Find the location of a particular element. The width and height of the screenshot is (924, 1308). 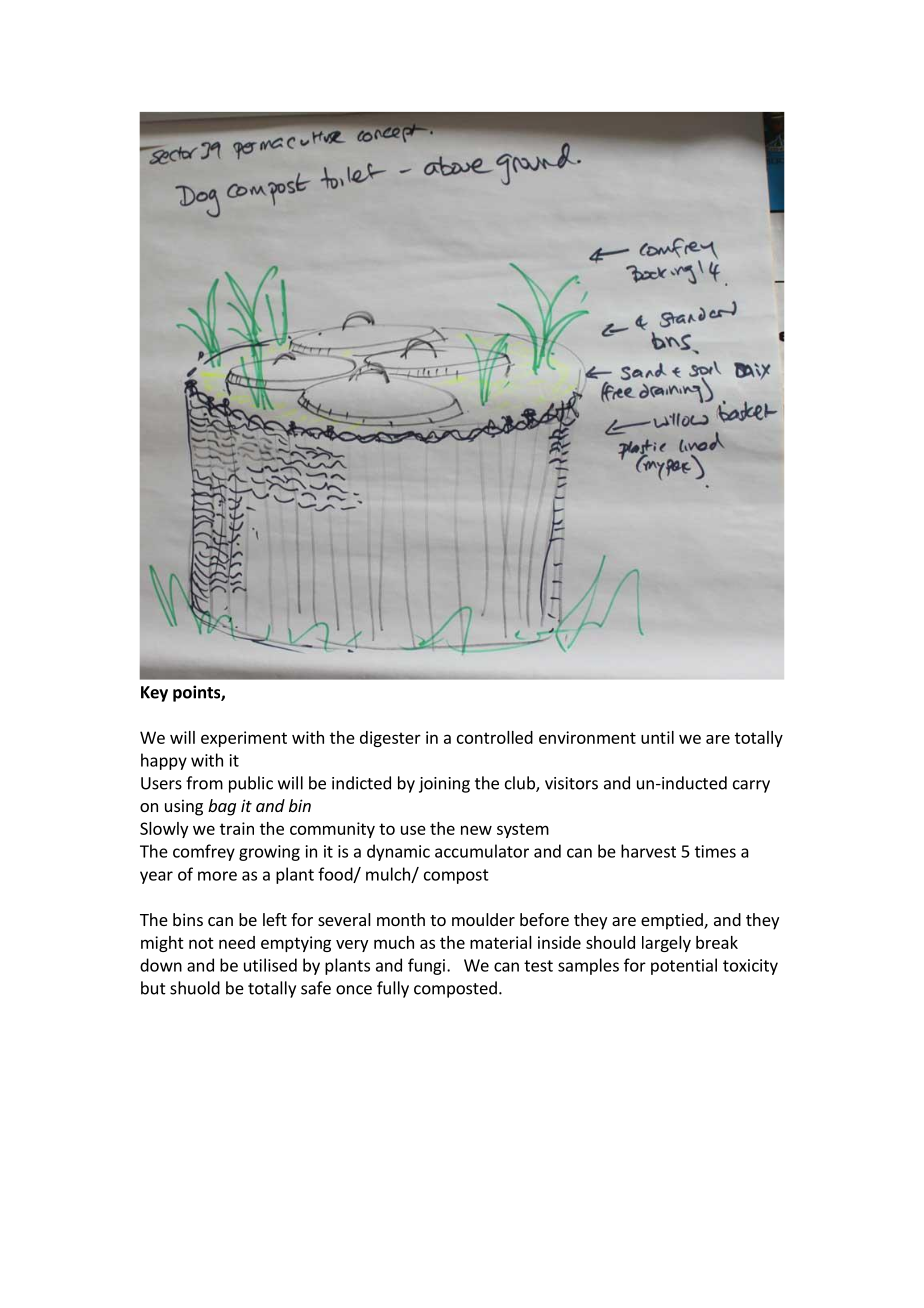

accumulator is located at coordinates (482, 851).
